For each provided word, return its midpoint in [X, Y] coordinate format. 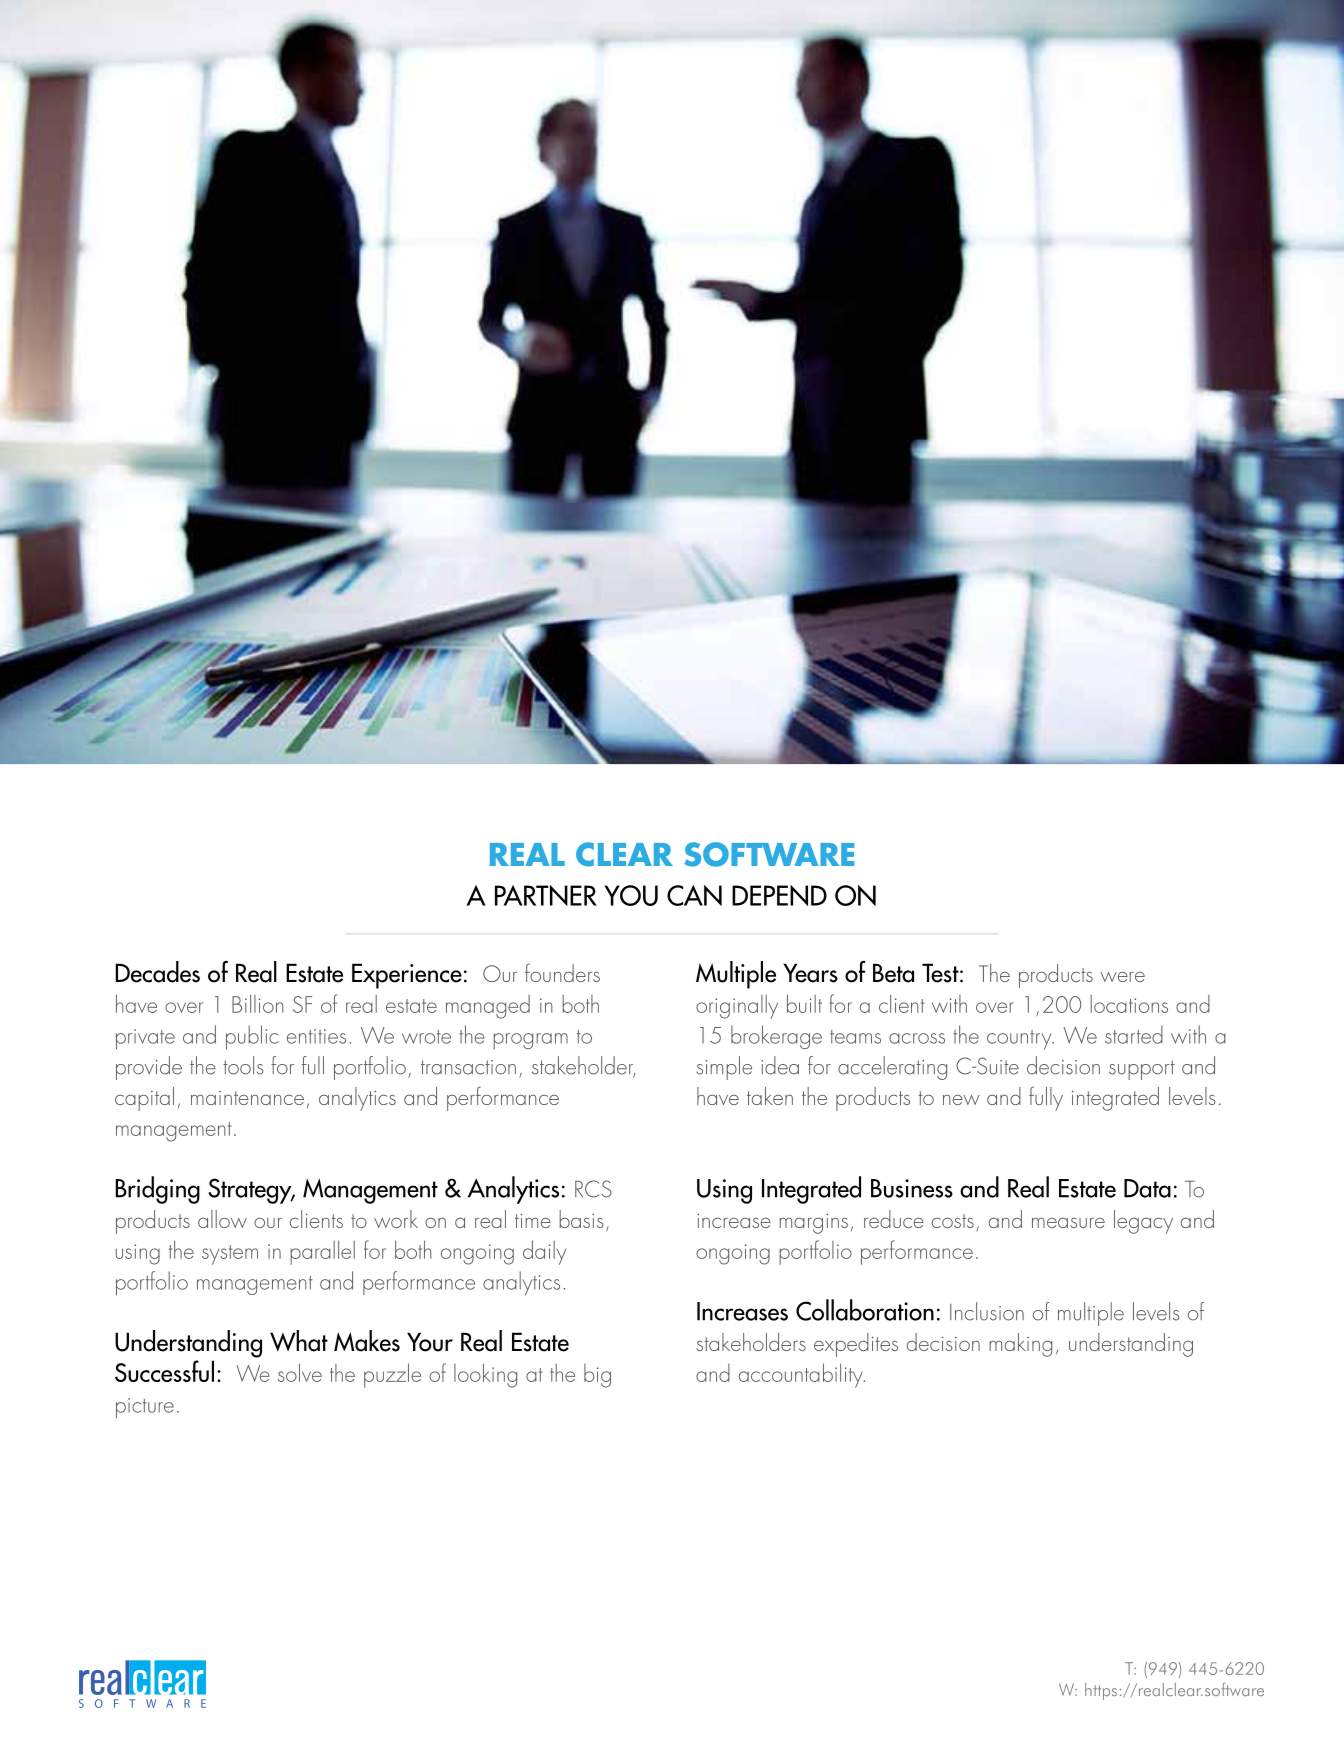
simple [724, 1068]
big [597, 1376]
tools [244, 1065]
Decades [157, 972]
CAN [694, 895]
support [1142, 1070]
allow [222, 1219]
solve [300, 1372]
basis [581, 1219]
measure [1068, 1222]
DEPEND [779, 895]
